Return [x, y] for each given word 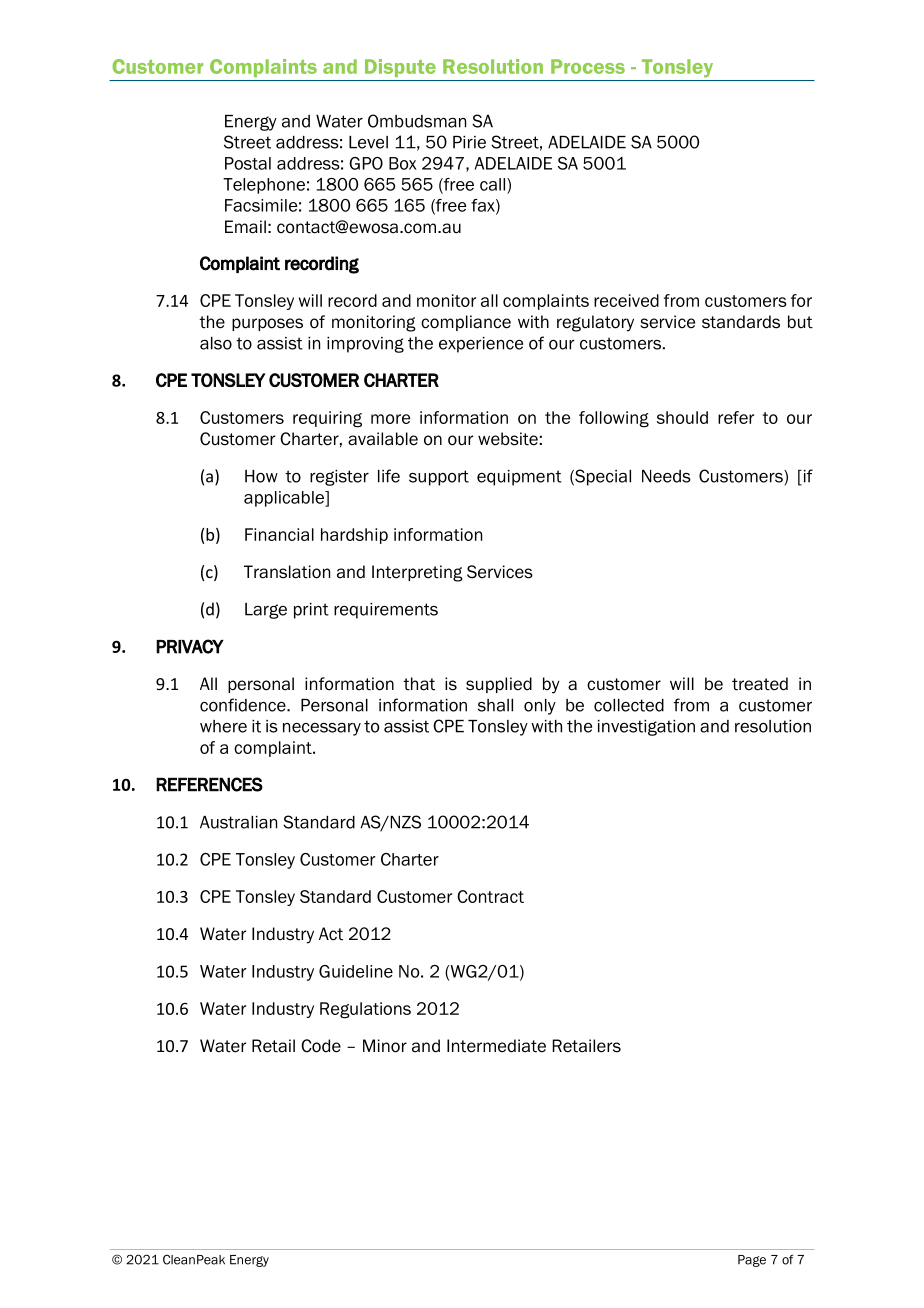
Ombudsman [417, 121]
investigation [646, 728]
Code [321, 1046]
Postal [248, 163]
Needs [666, 476]
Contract [490, 896]
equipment [519, 478]
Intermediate [496, 1046]
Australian [238, 822]
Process [588, 66]
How [261, 476]
